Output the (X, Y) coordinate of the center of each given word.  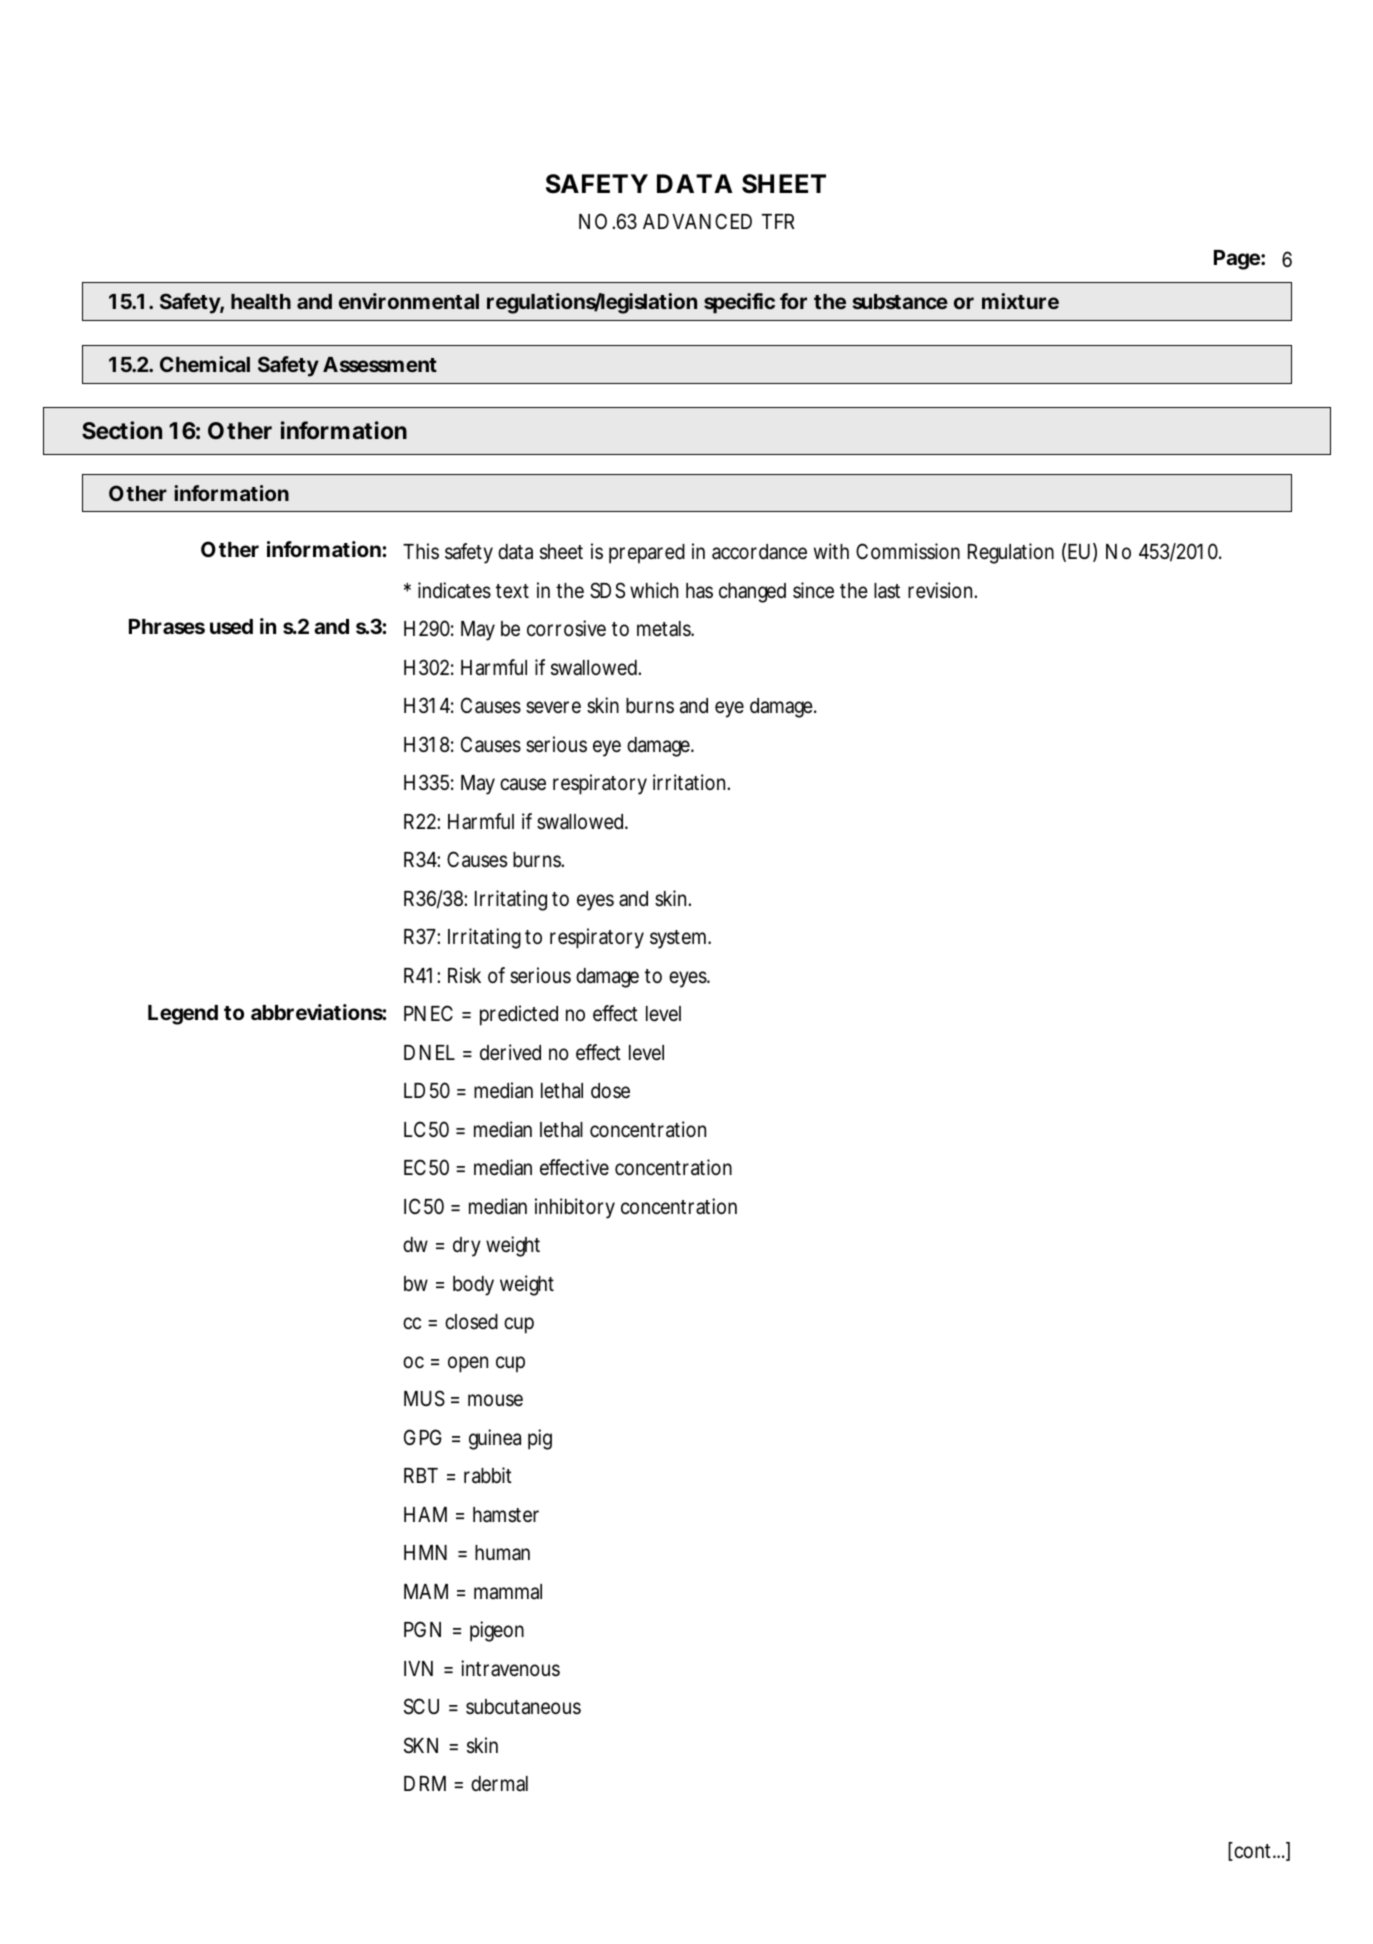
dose (610, 1091)
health (261, 301)
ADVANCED (697, 221)
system (680, 939)
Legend (183, 1015)
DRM (425, 1783)
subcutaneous (523, 1707)
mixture (1020, 301)
